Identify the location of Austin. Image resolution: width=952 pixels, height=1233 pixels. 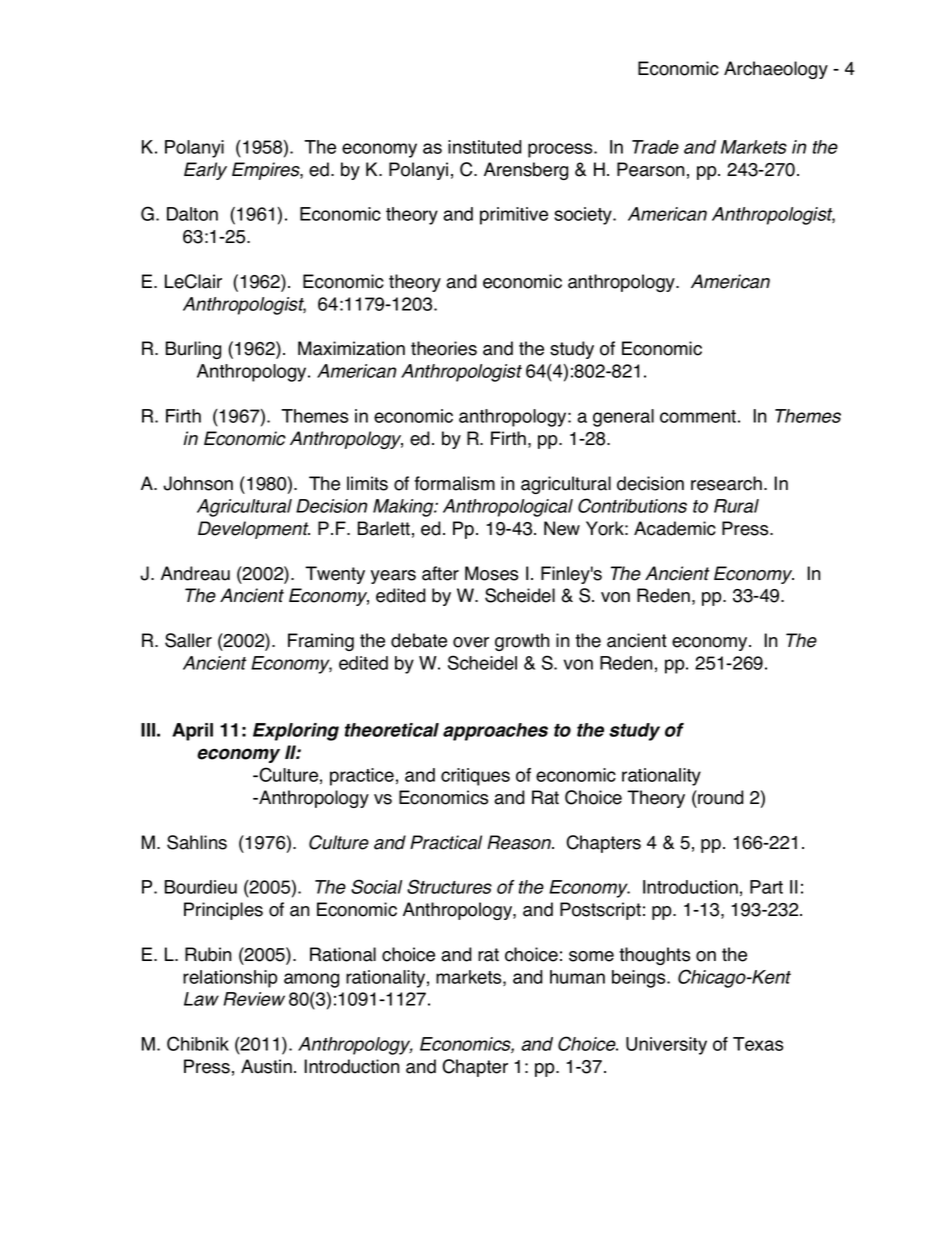
(266, 1066).
